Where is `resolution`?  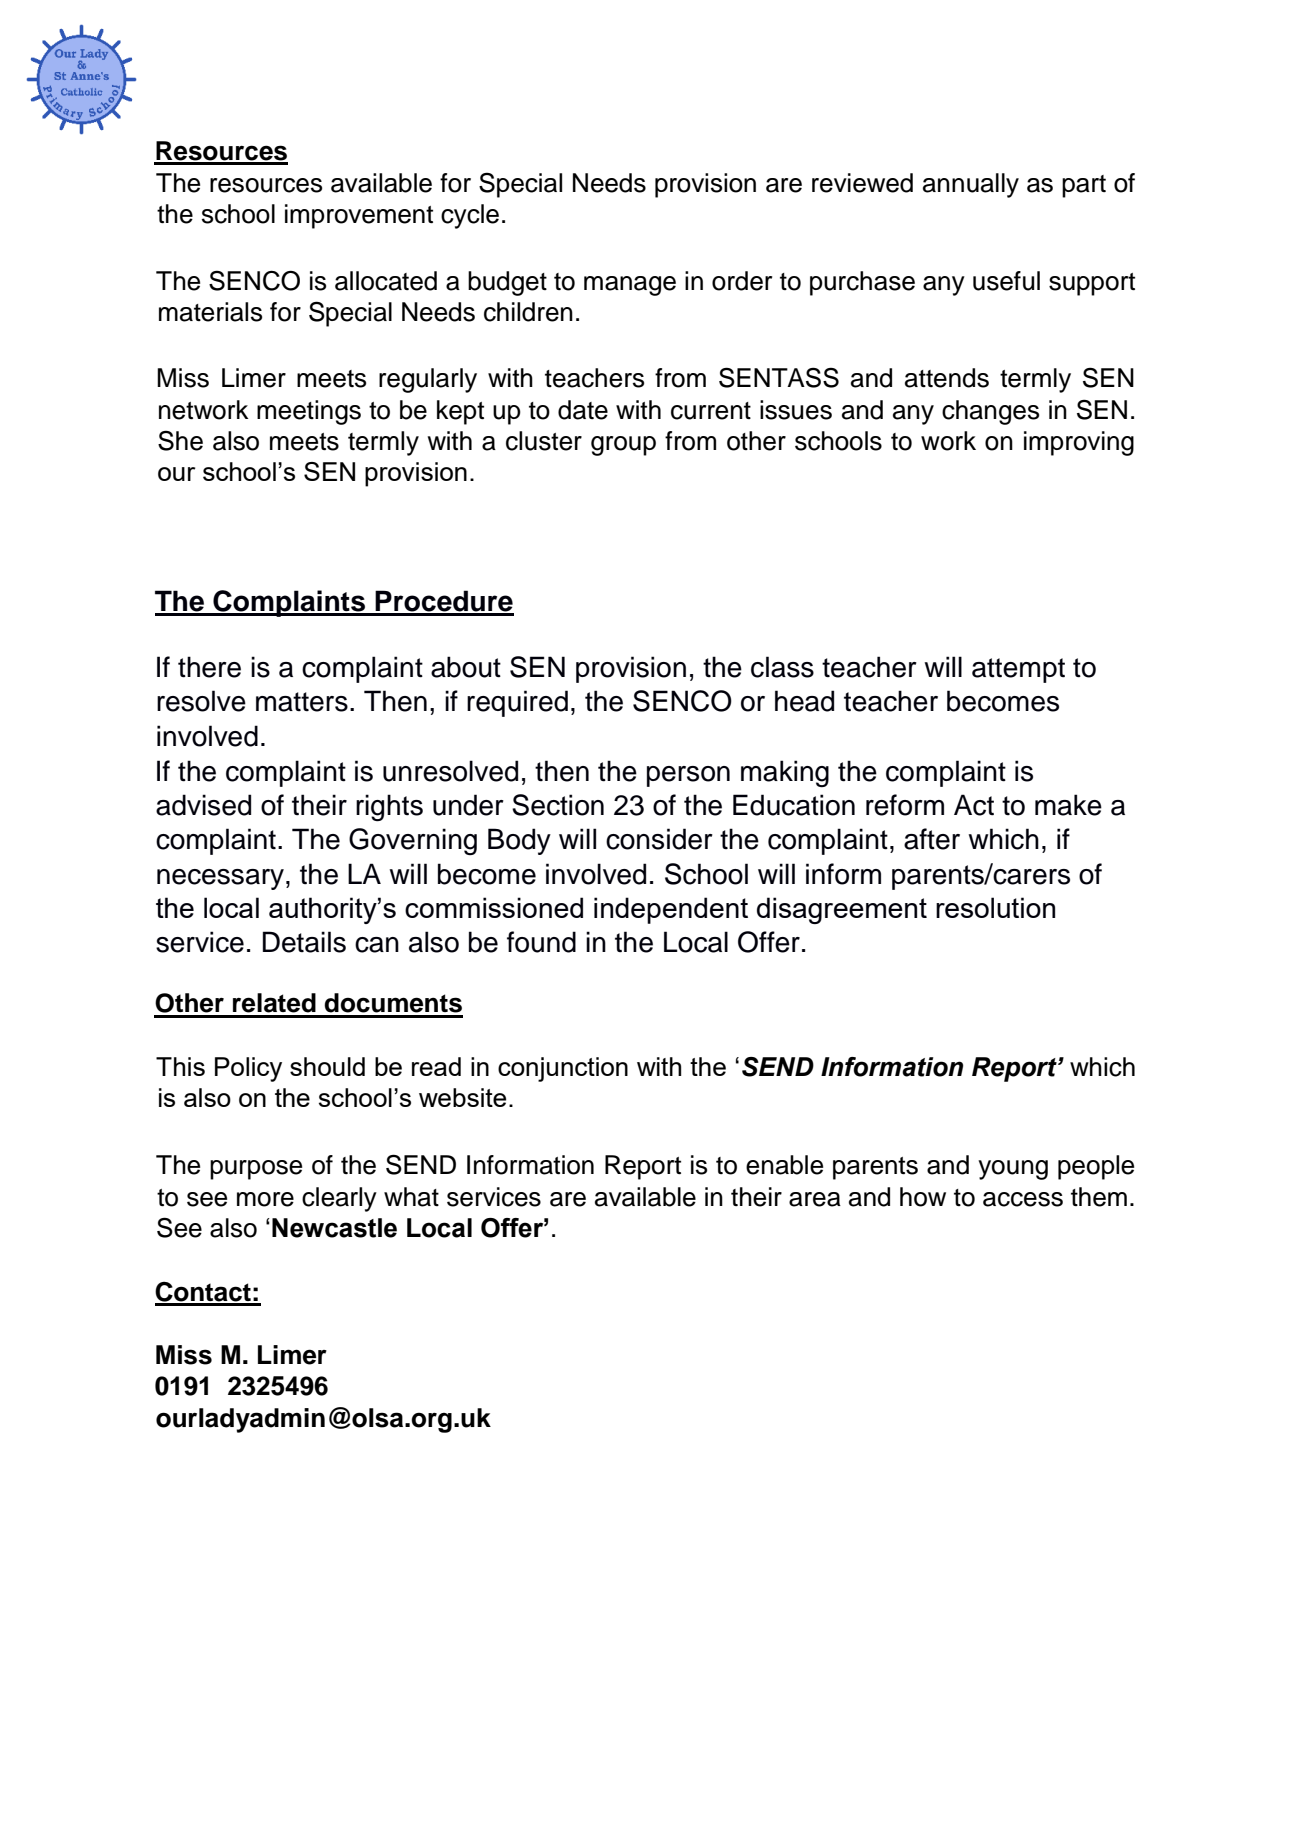
resolution is located at coordinates (995, 907).
